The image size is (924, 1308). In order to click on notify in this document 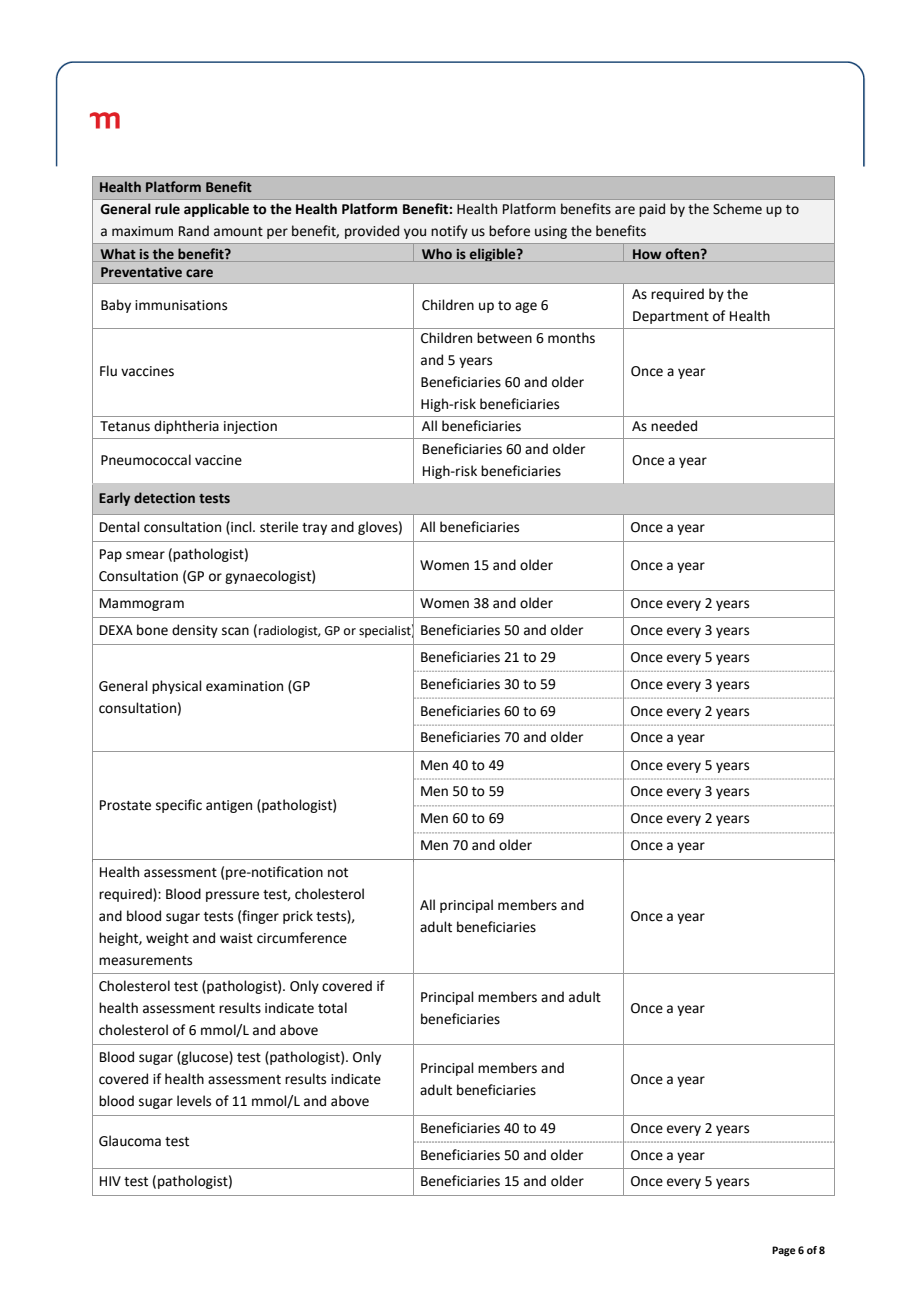, I will do `click(449, 232)`.
